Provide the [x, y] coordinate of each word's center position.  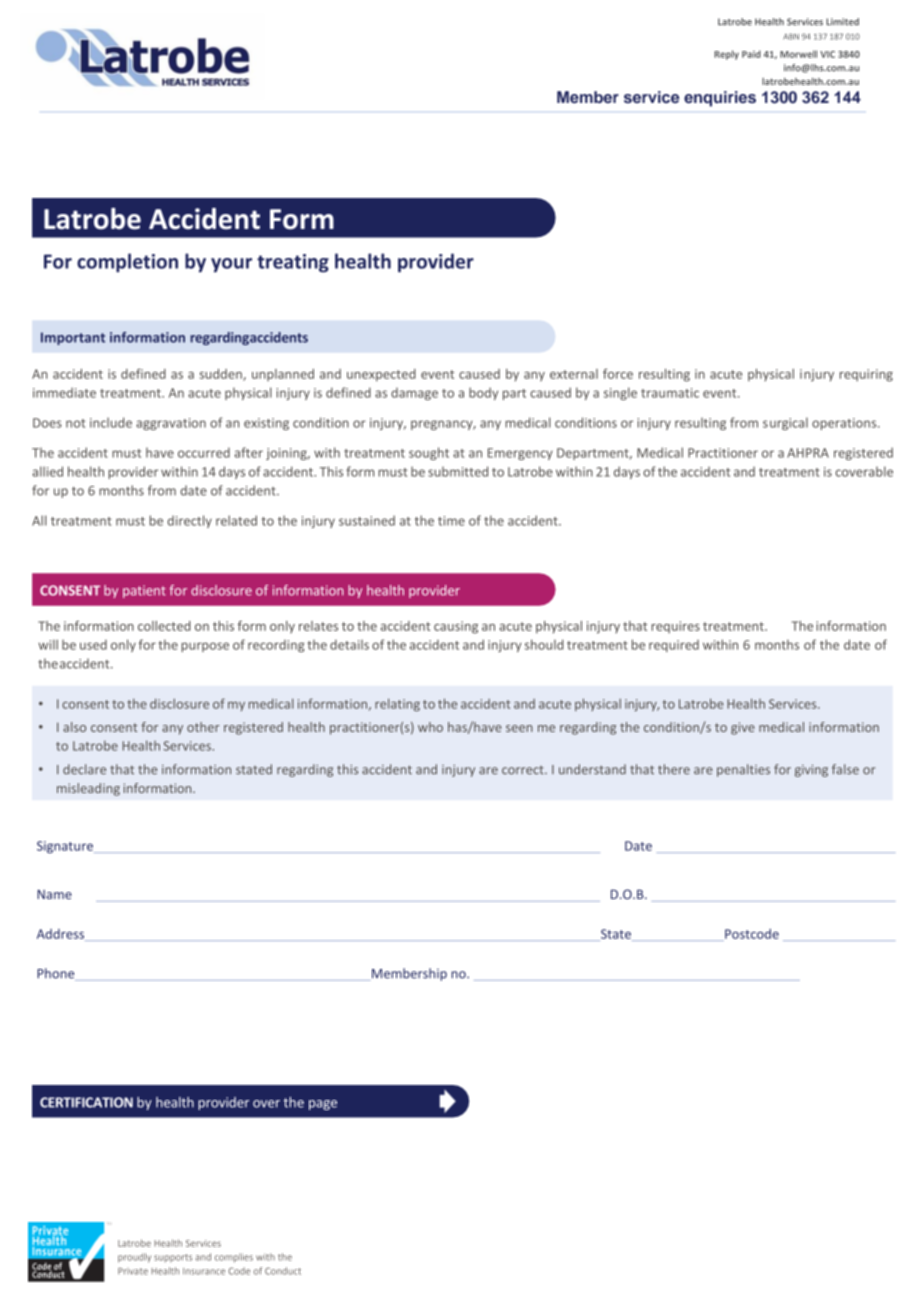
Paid [751, 54]
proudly [134, 1258]
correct [524, 770]
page [323, 1105]
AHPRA [808, 453]
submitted [458, 471]
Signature [66, 847]
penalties [743, 770]
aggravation [171, 424]
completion [127, 263]
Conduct [283, 1271]
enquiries [720, 99]
